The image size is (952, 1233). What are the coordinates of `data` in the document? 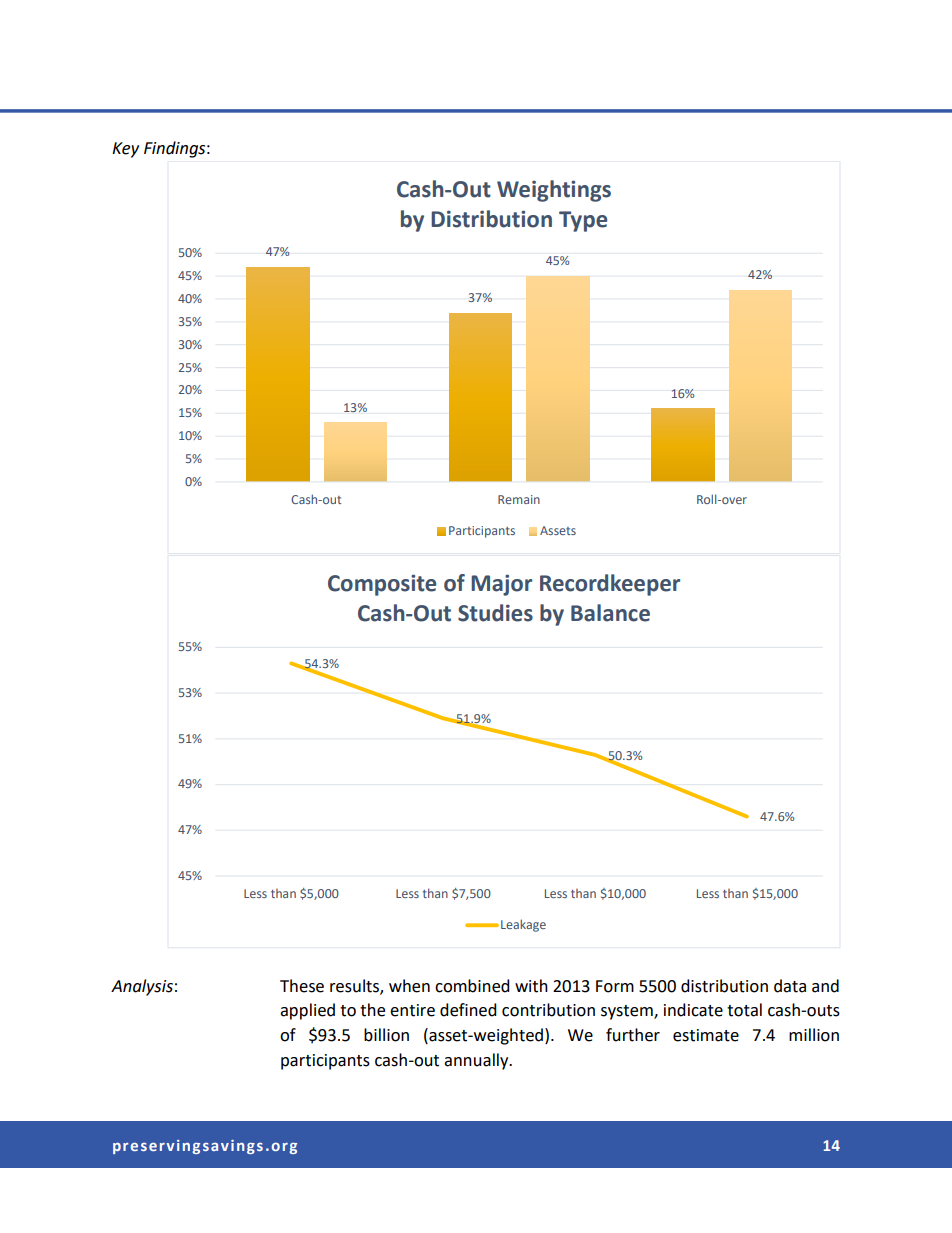 It's located at (790, 986).
